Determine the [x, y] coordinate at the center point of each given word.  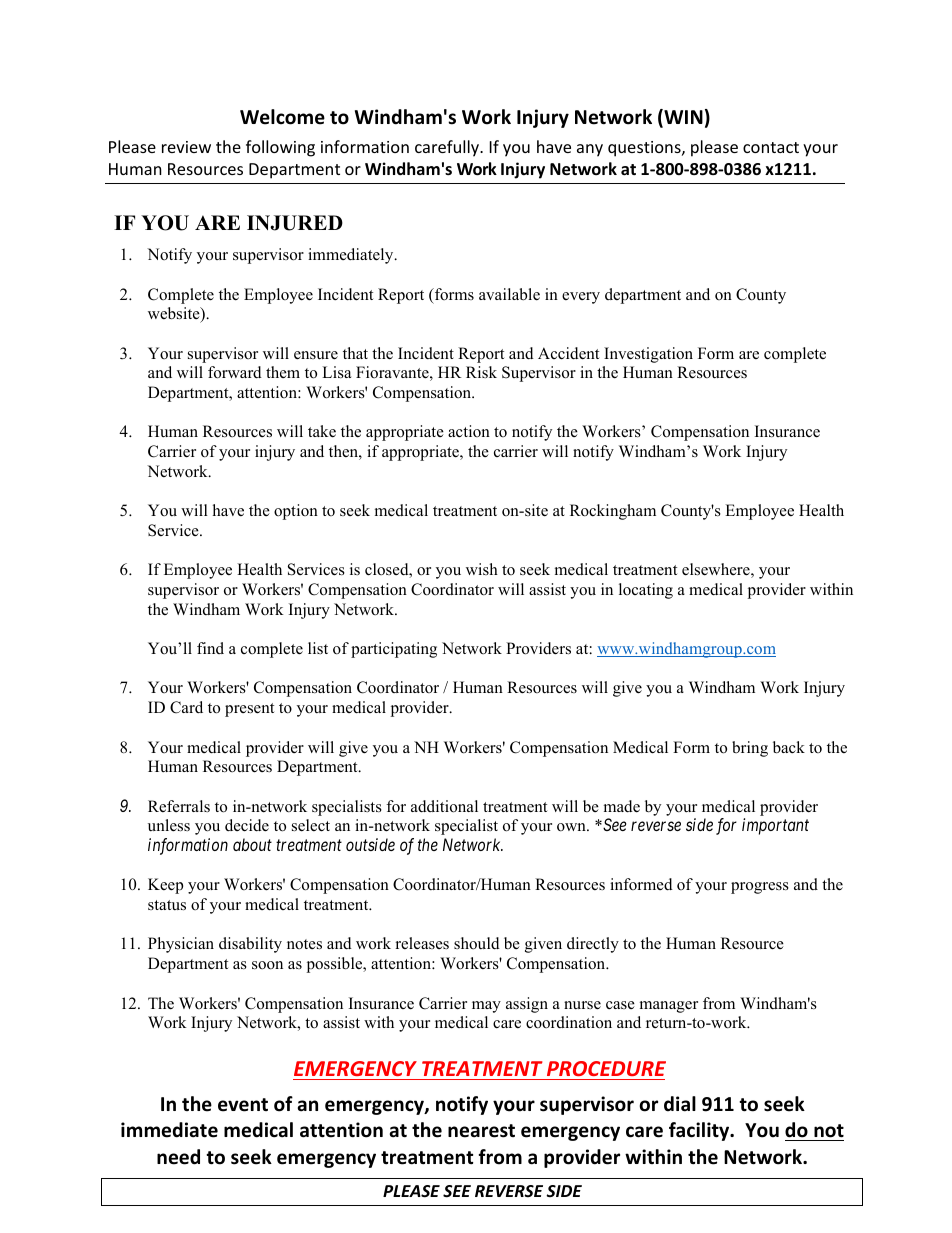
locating [646, 591]
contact [771, 147]
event [243, 1105]
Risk [481, 372]
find [210, 648]
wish [482, 569]
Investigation [648, 355]
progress [760, 888]
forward [235, 372]
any [590, 150]
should [477, 943]
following [280, 148]
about [252, 844]
